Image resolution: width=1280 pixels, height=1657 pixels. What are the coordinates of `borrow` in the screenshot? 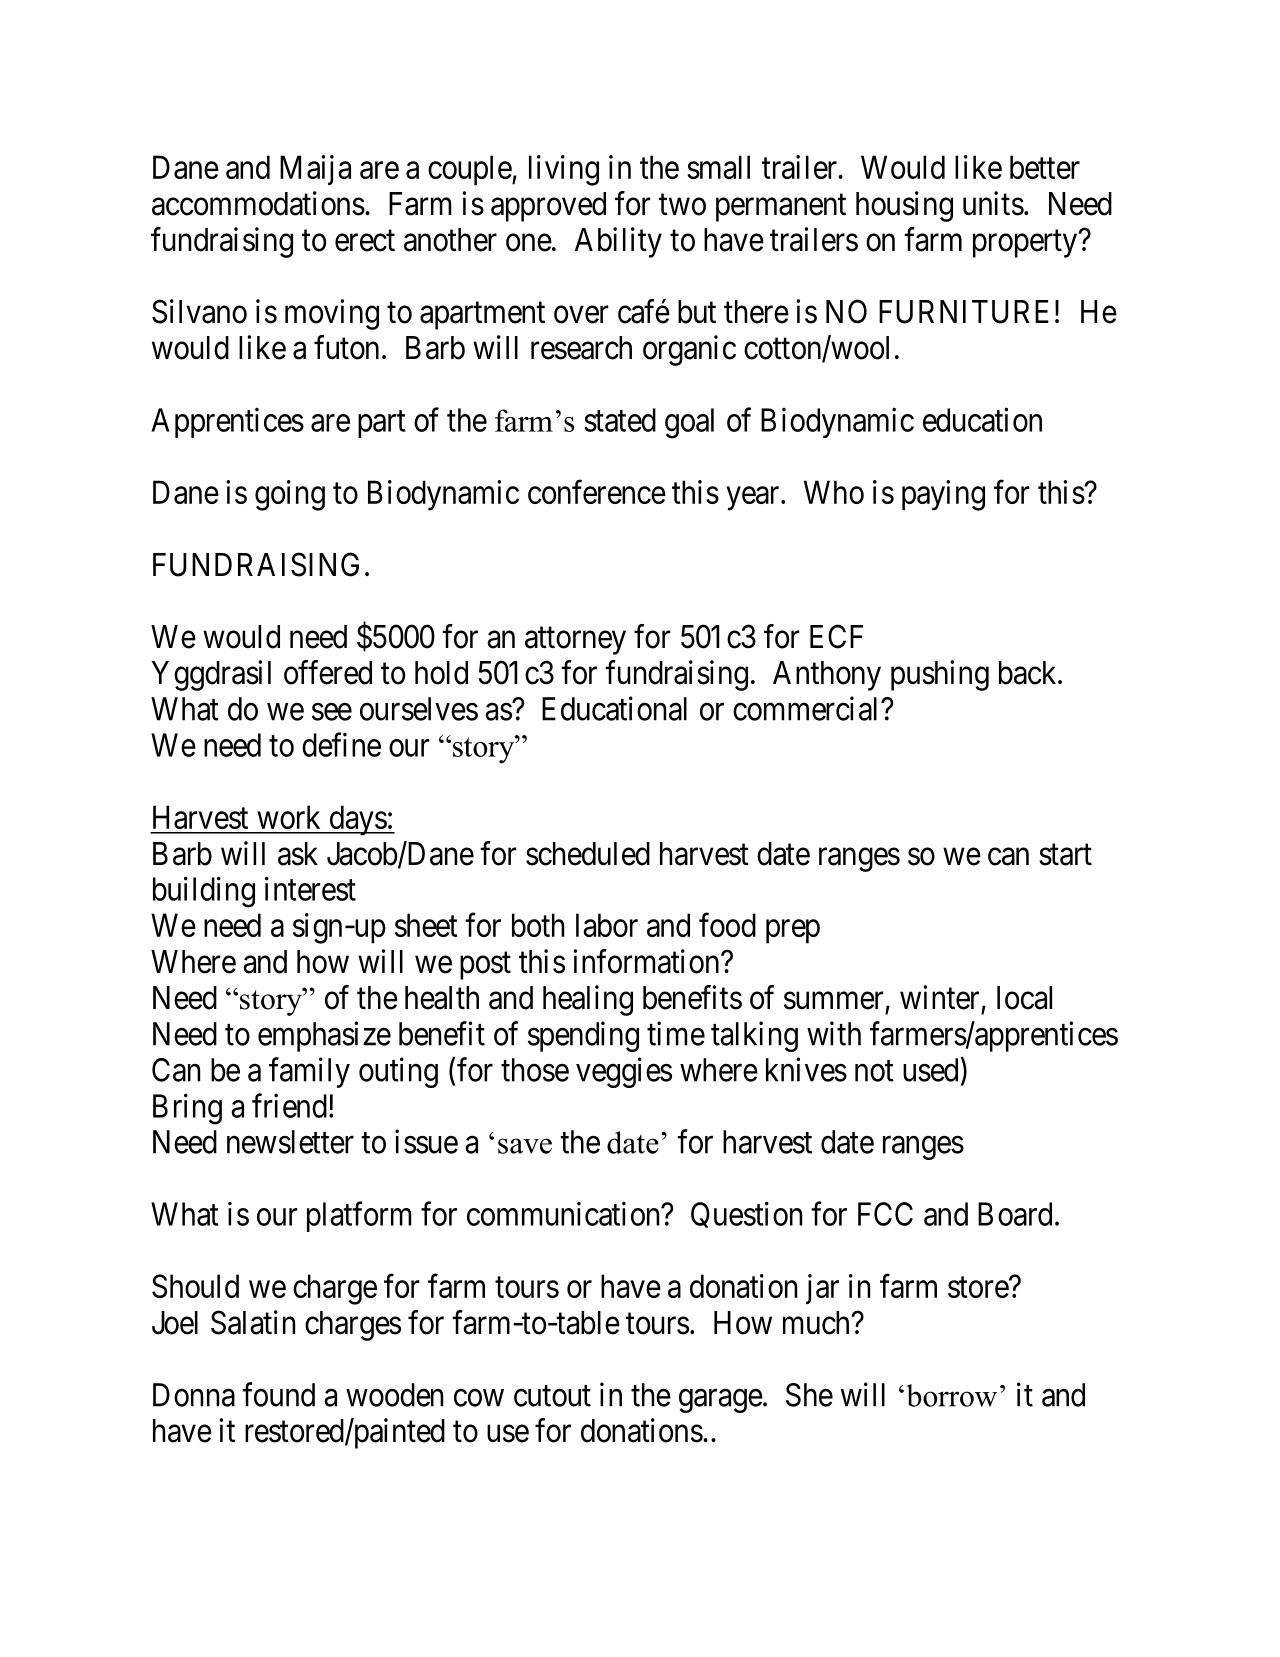 It's located at (951, 1395).
